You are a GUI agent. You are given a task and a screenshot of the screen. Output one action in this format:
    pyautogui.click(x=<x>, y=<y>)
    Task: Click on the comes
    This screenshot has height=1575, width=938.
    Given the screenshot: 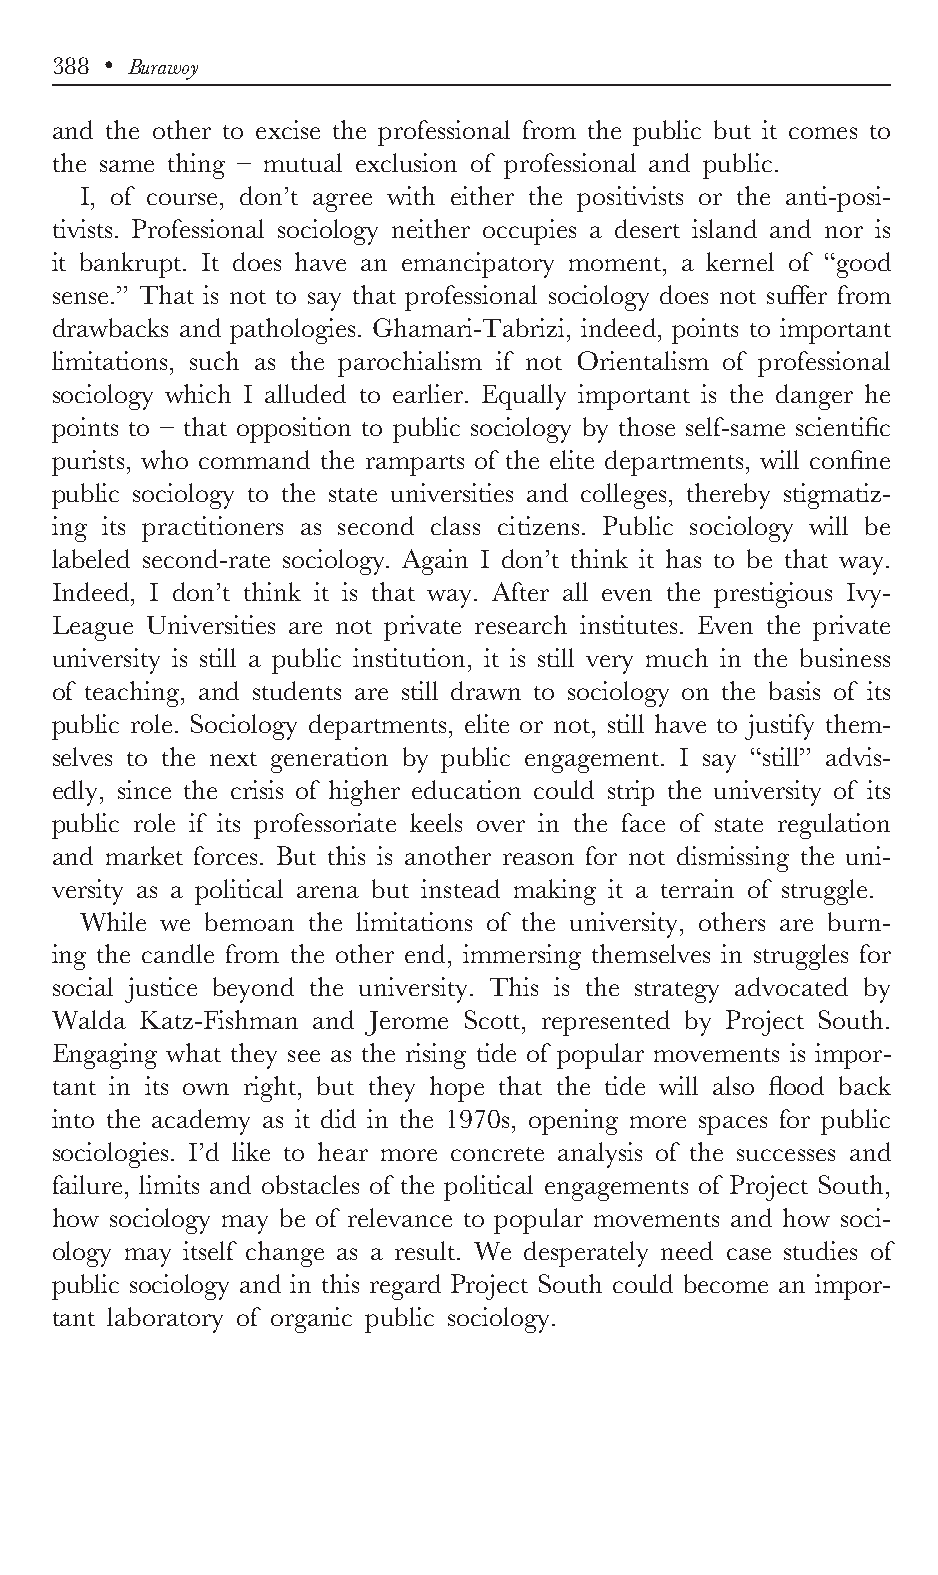 What is the action you would take?
    pyautogui.click(x=823, y=133)
